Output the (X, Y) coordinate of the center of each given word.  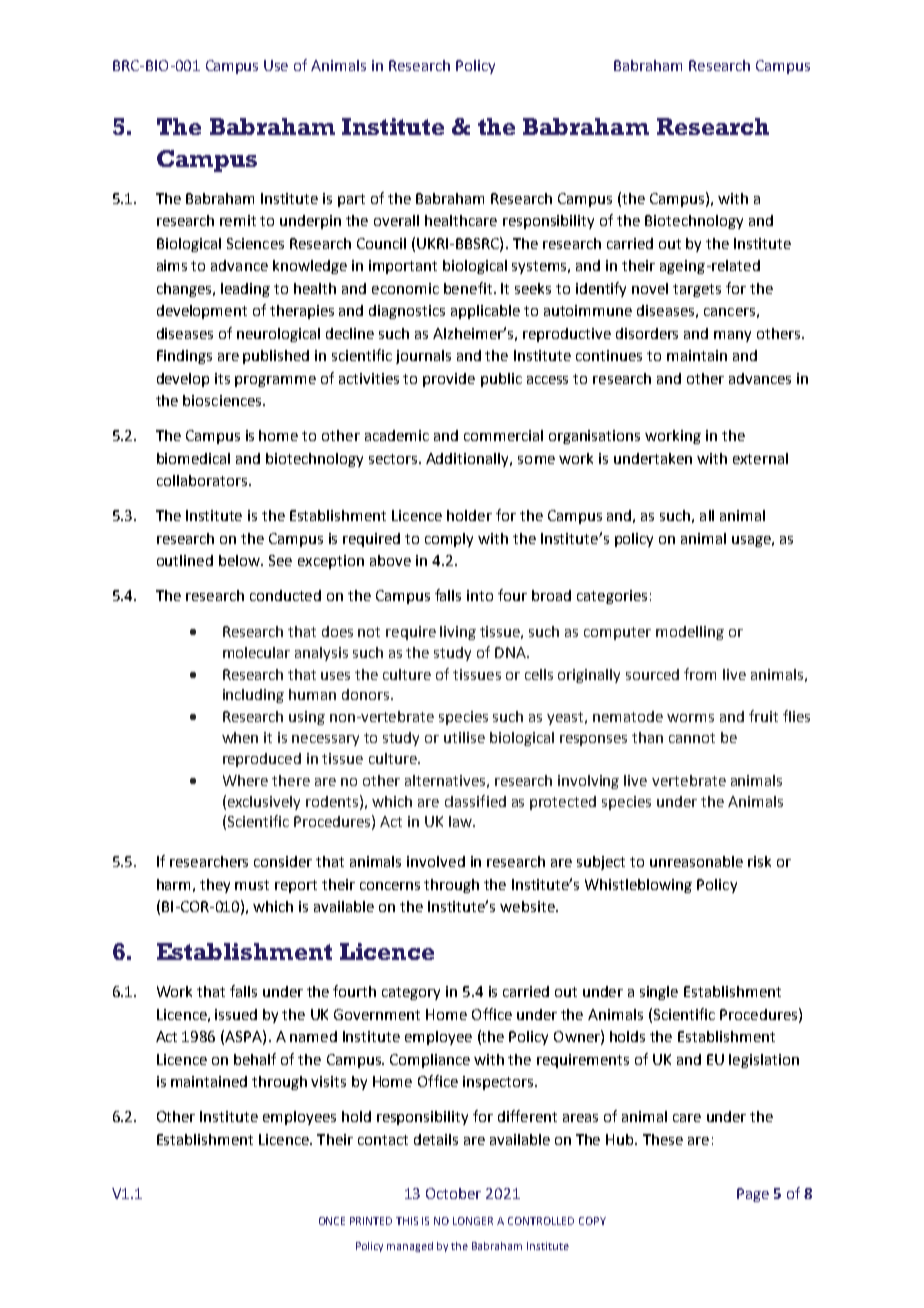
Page (753, 1195)
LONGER (473, 1221)
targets (697, 290)
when (240, 737)
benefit (468, 288)
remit (238, 220)
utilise (464, 737)
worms (690, 718)
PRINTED (371, 1221)
